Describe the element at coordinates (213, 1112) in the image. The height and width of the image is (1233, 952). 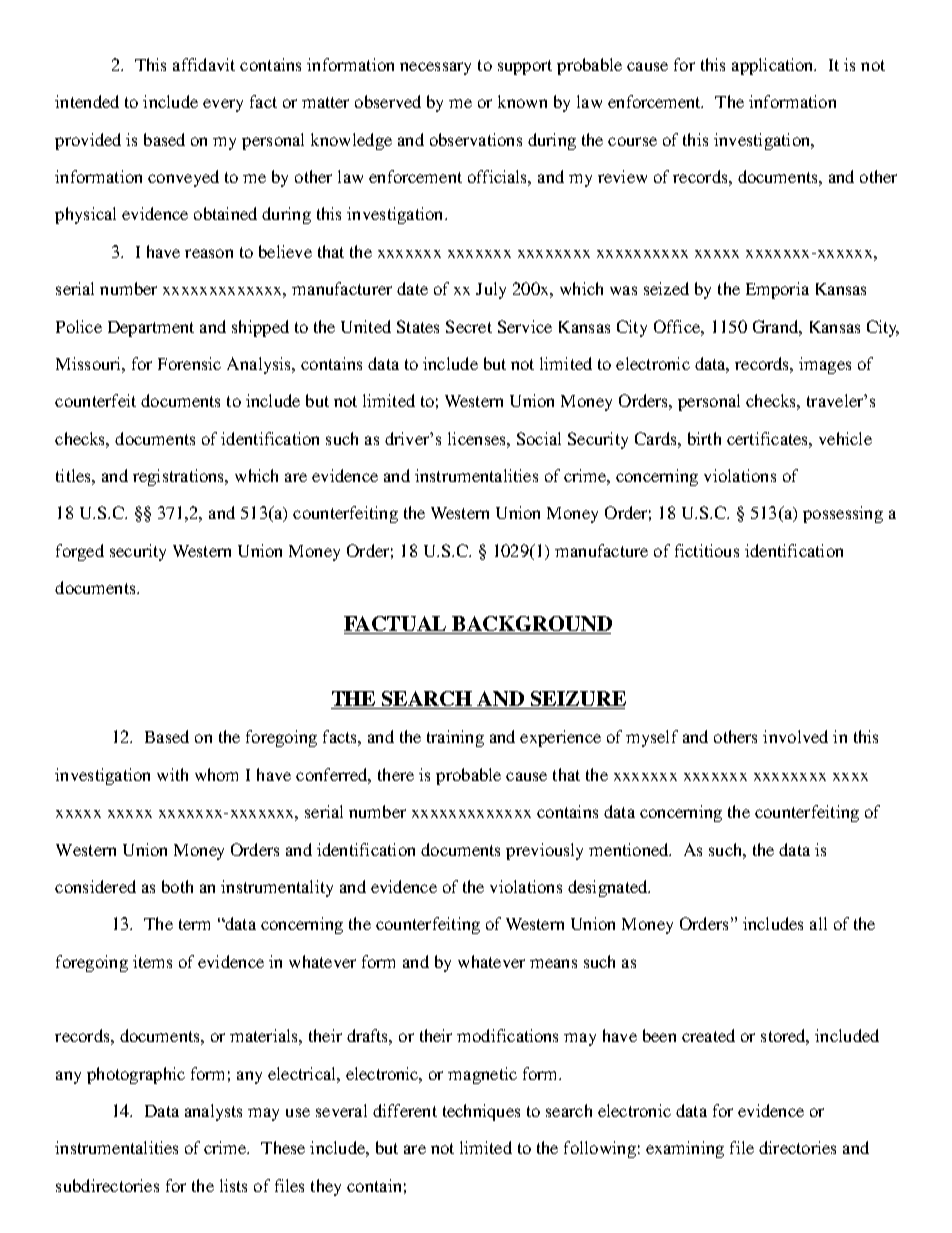
I see `analysts` at that location.
